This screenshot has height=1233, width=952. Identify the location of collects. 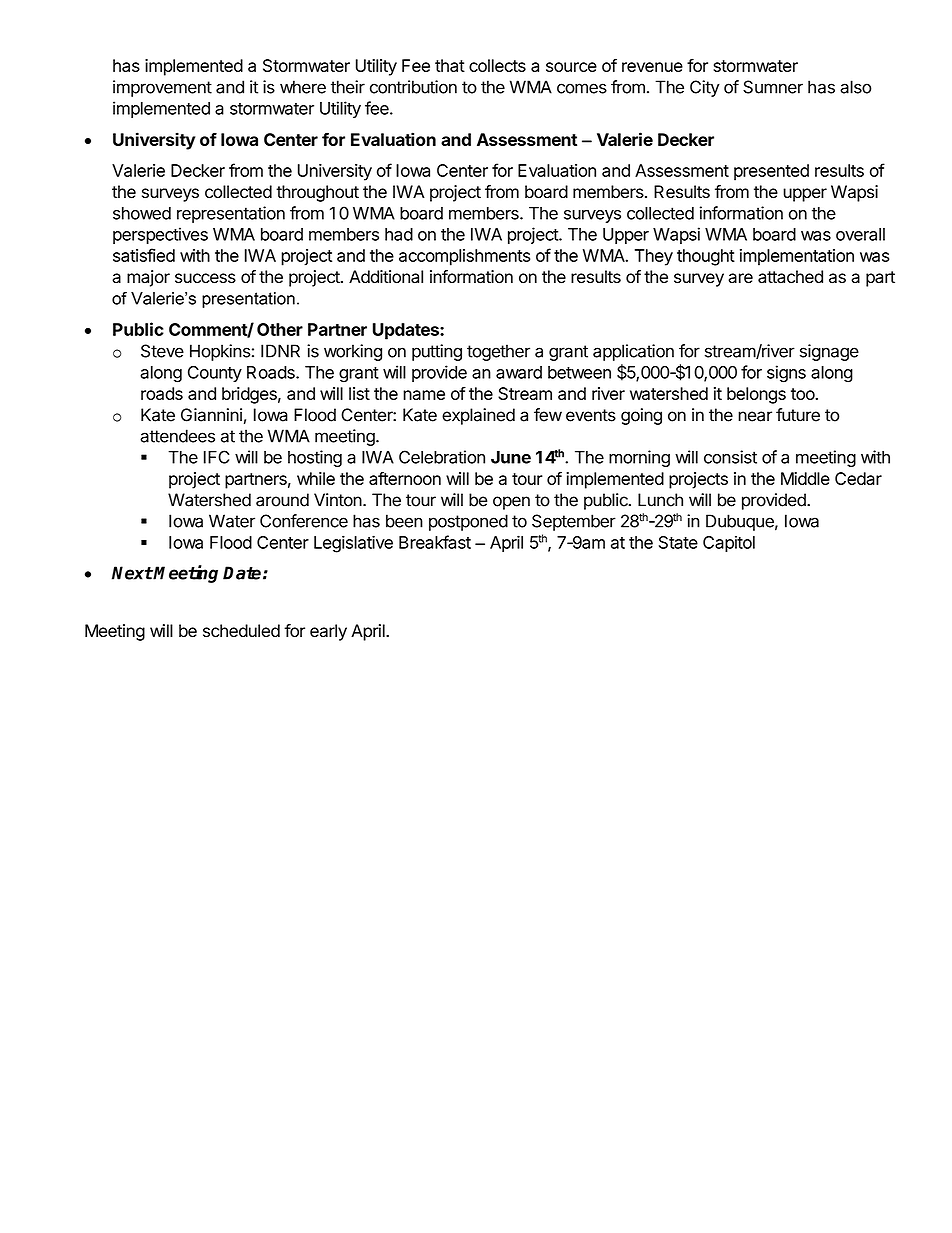
(497, 65).
